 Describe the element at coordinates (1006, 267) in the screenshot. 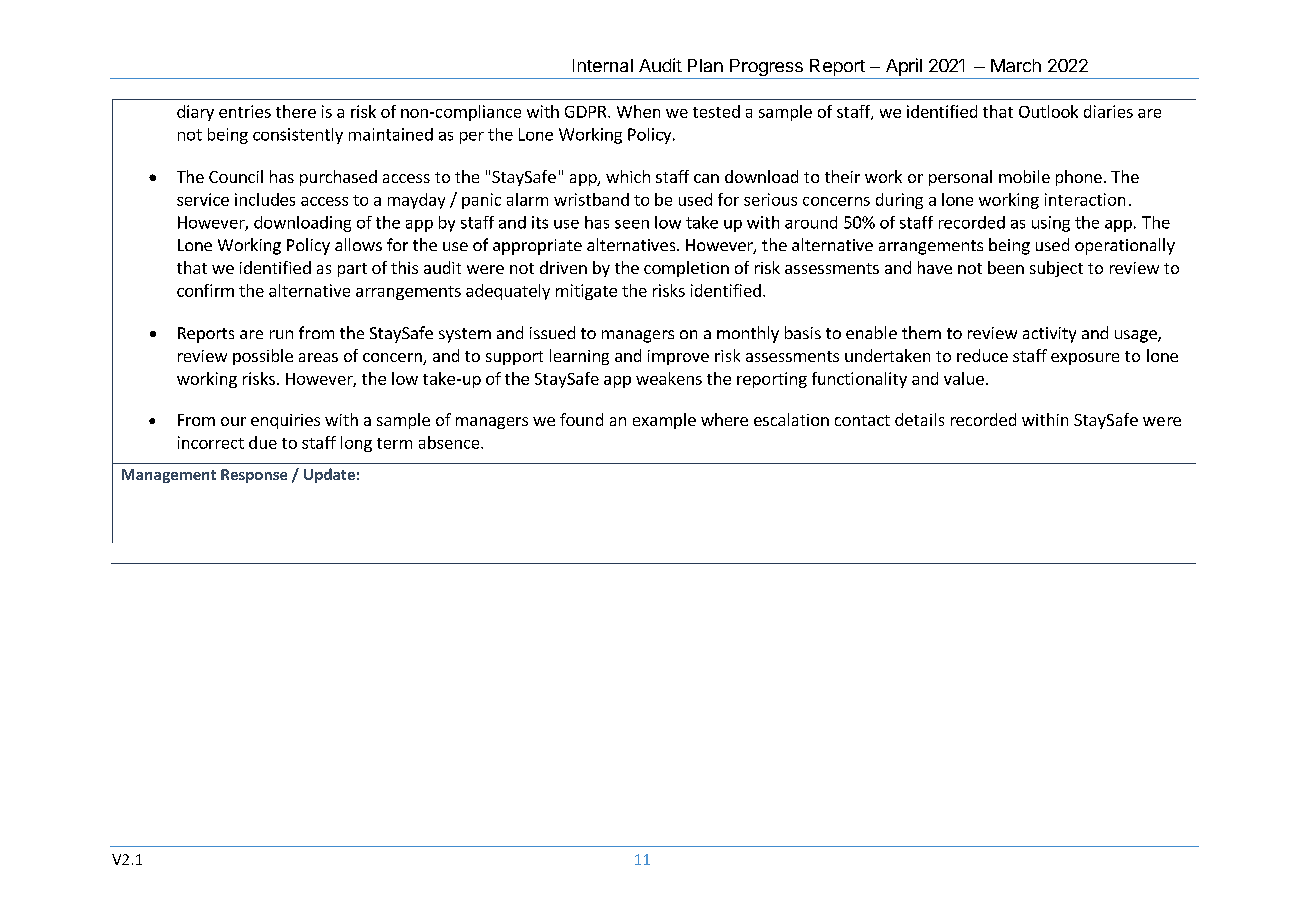

I see `been` at that location.
